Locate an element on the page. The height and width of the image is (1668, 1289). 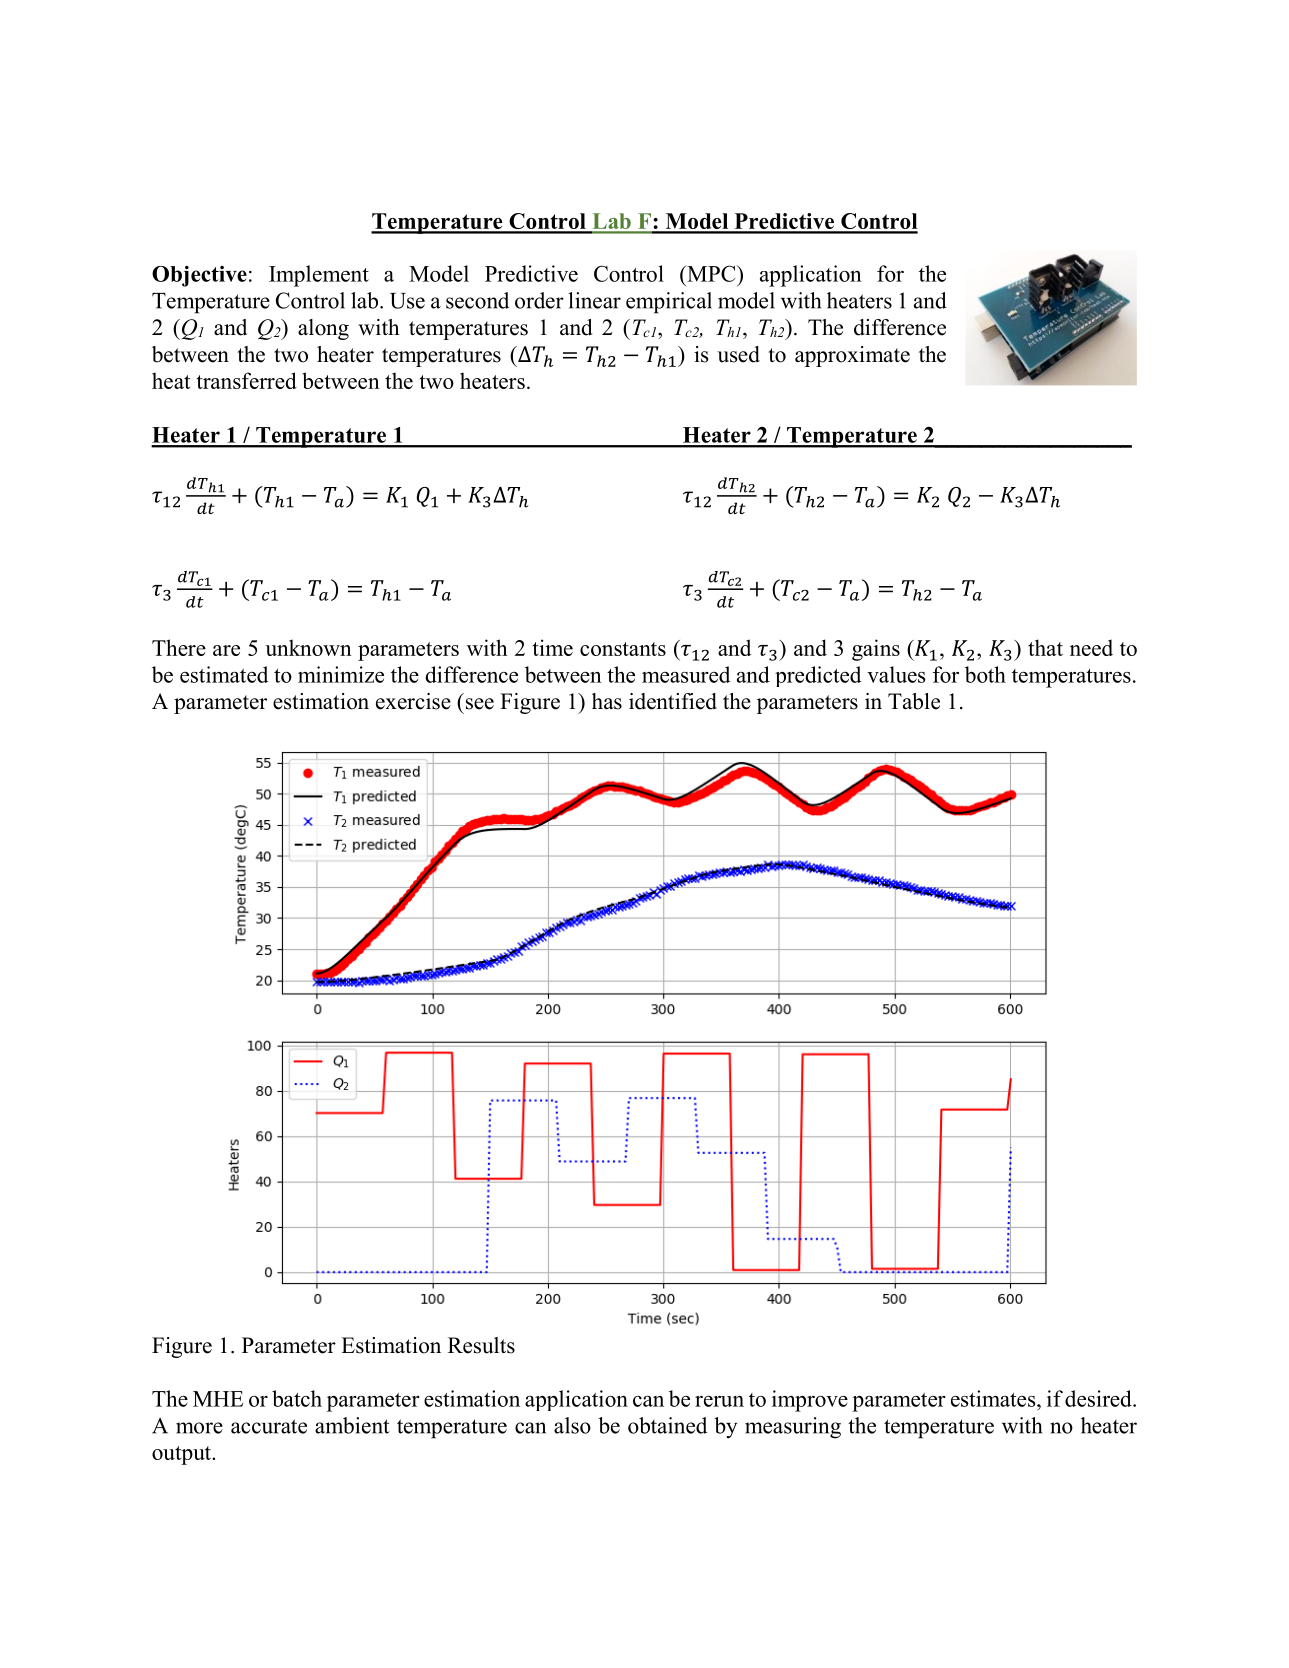
has is located at coordinates (607, 701).
